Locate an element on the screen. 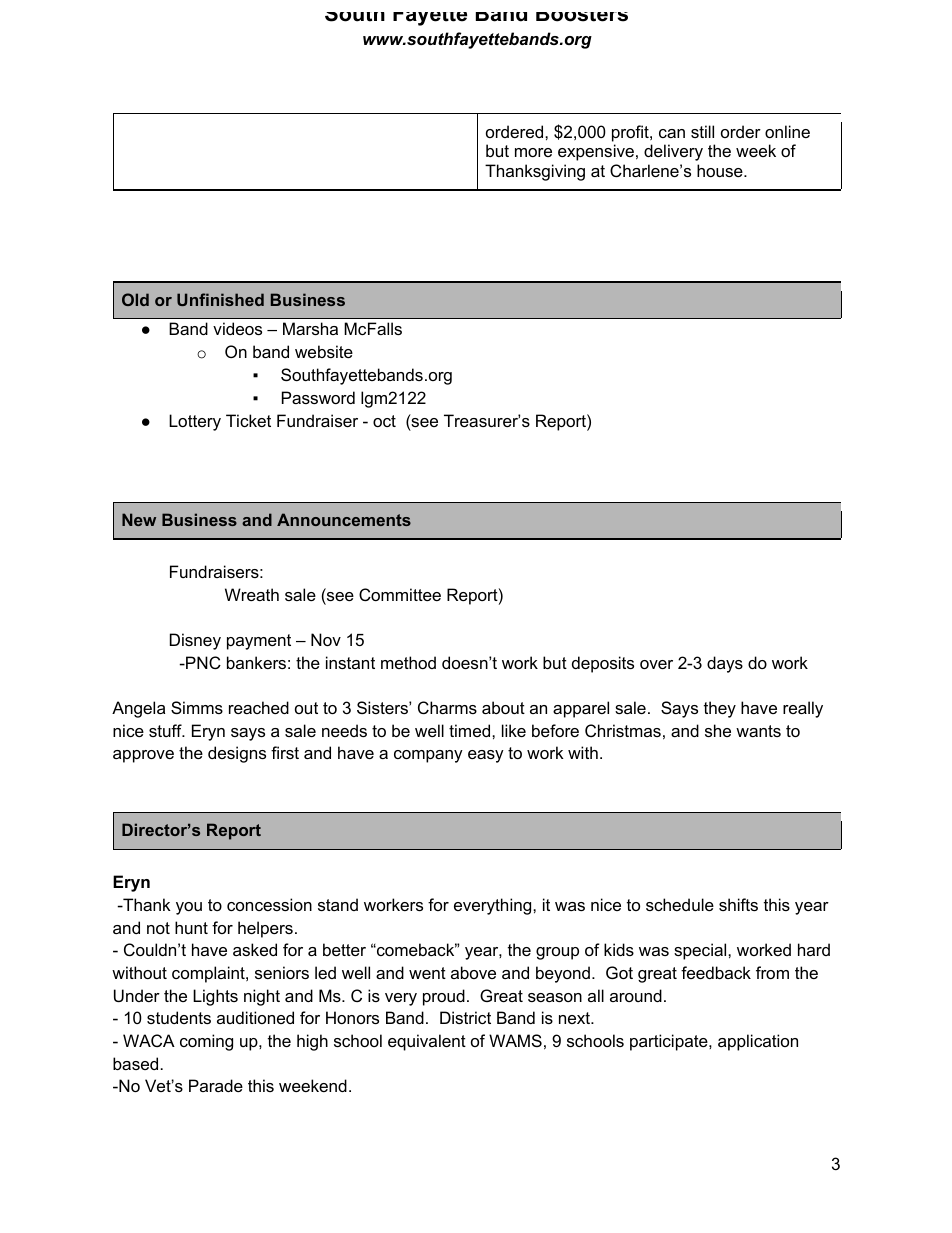  Lottery is located at coordinates (195, 422).
